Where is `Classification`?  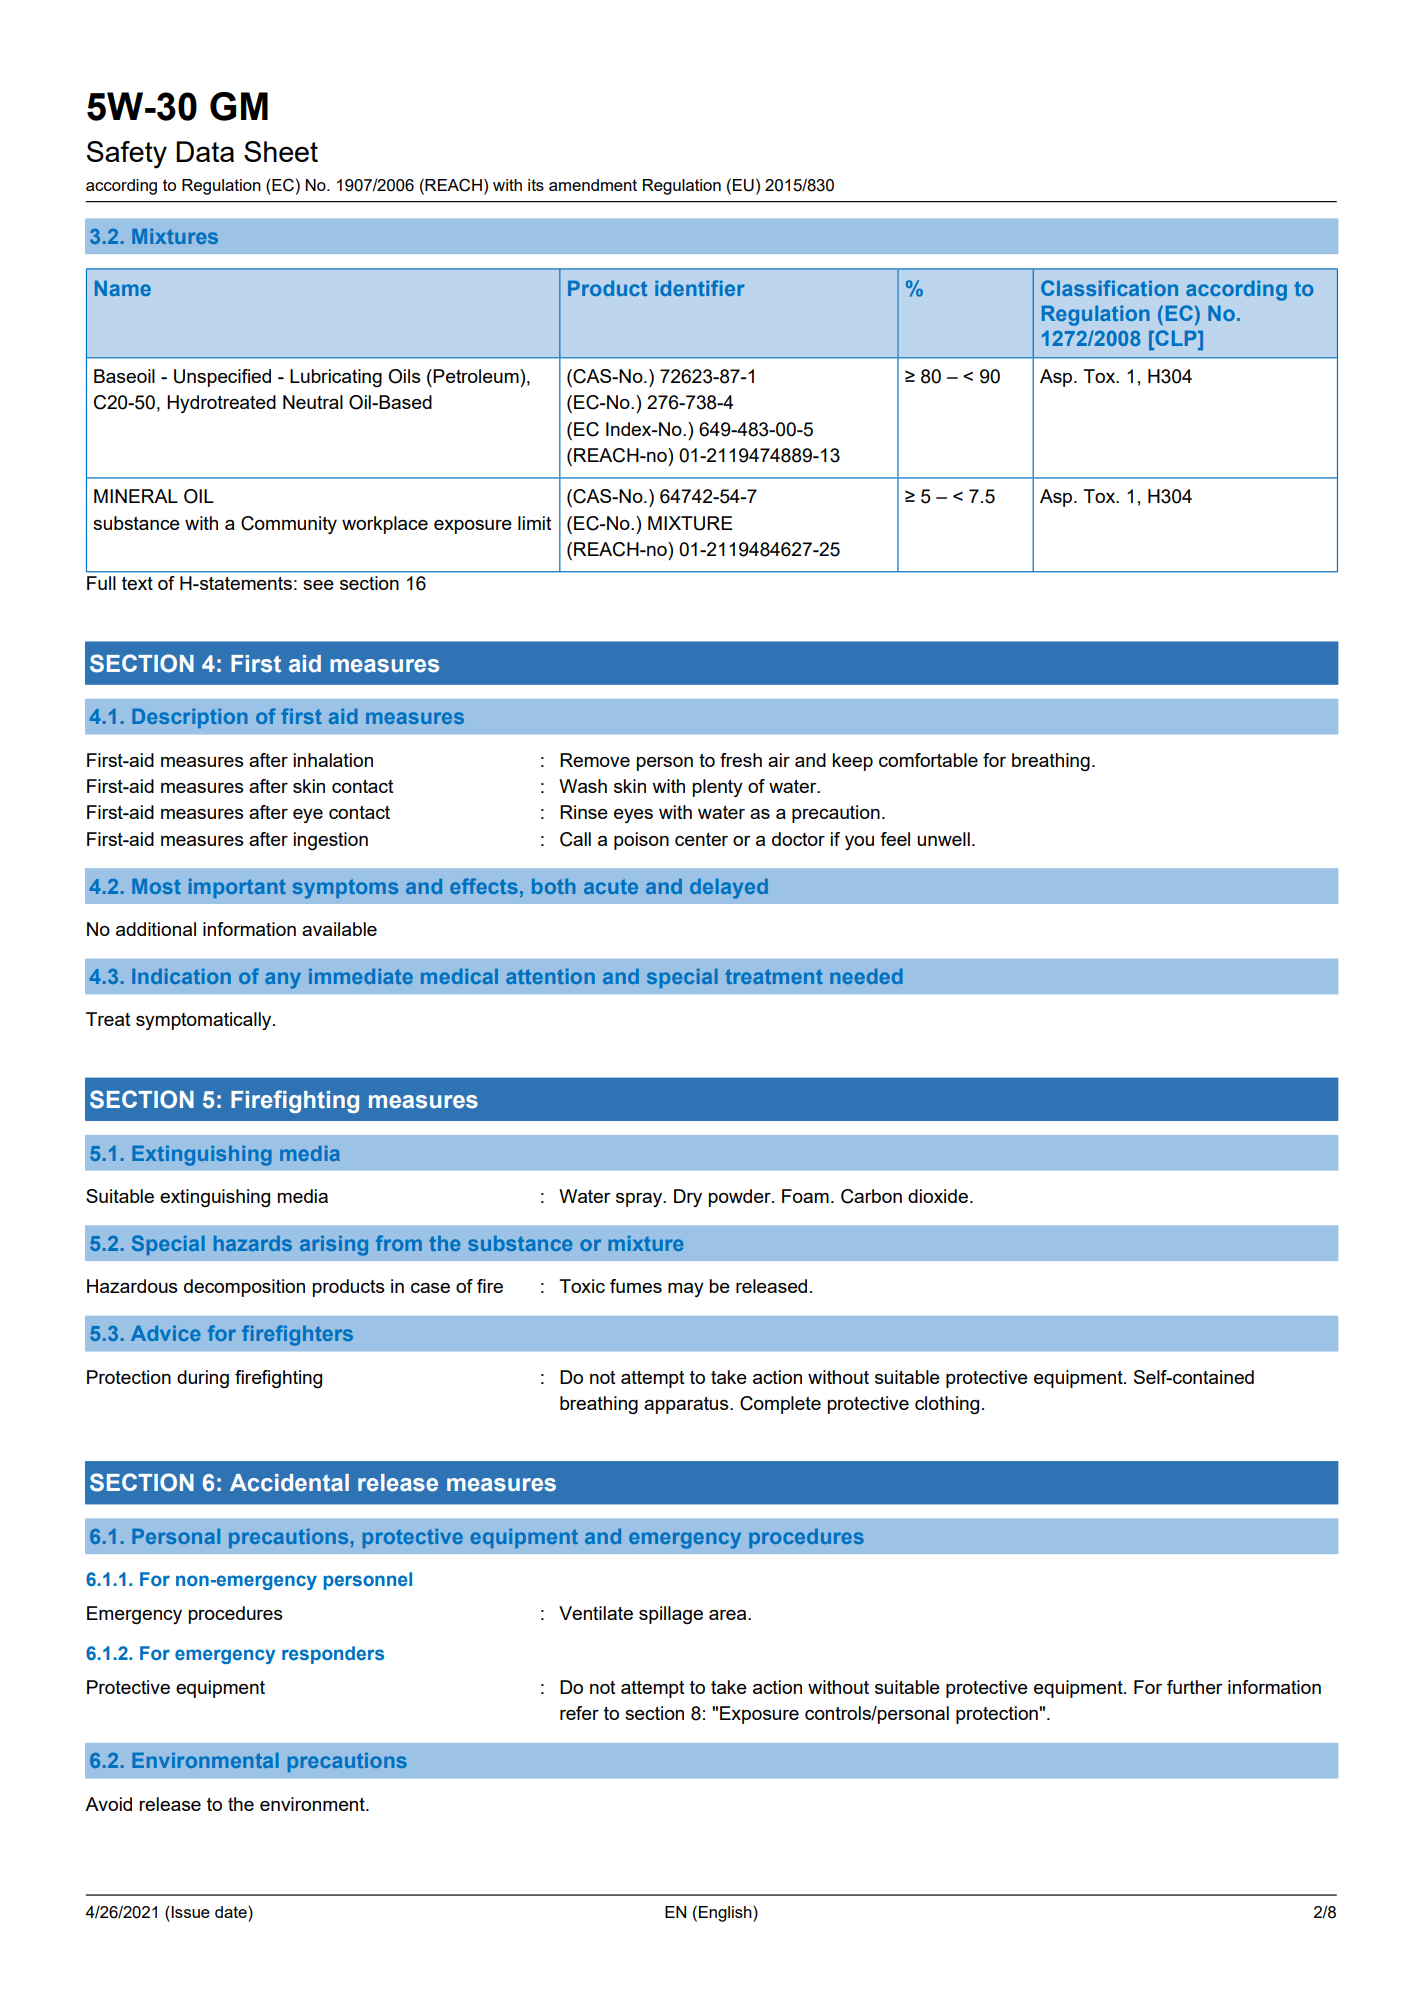
Classification is located at coordinates (1109, 288).
